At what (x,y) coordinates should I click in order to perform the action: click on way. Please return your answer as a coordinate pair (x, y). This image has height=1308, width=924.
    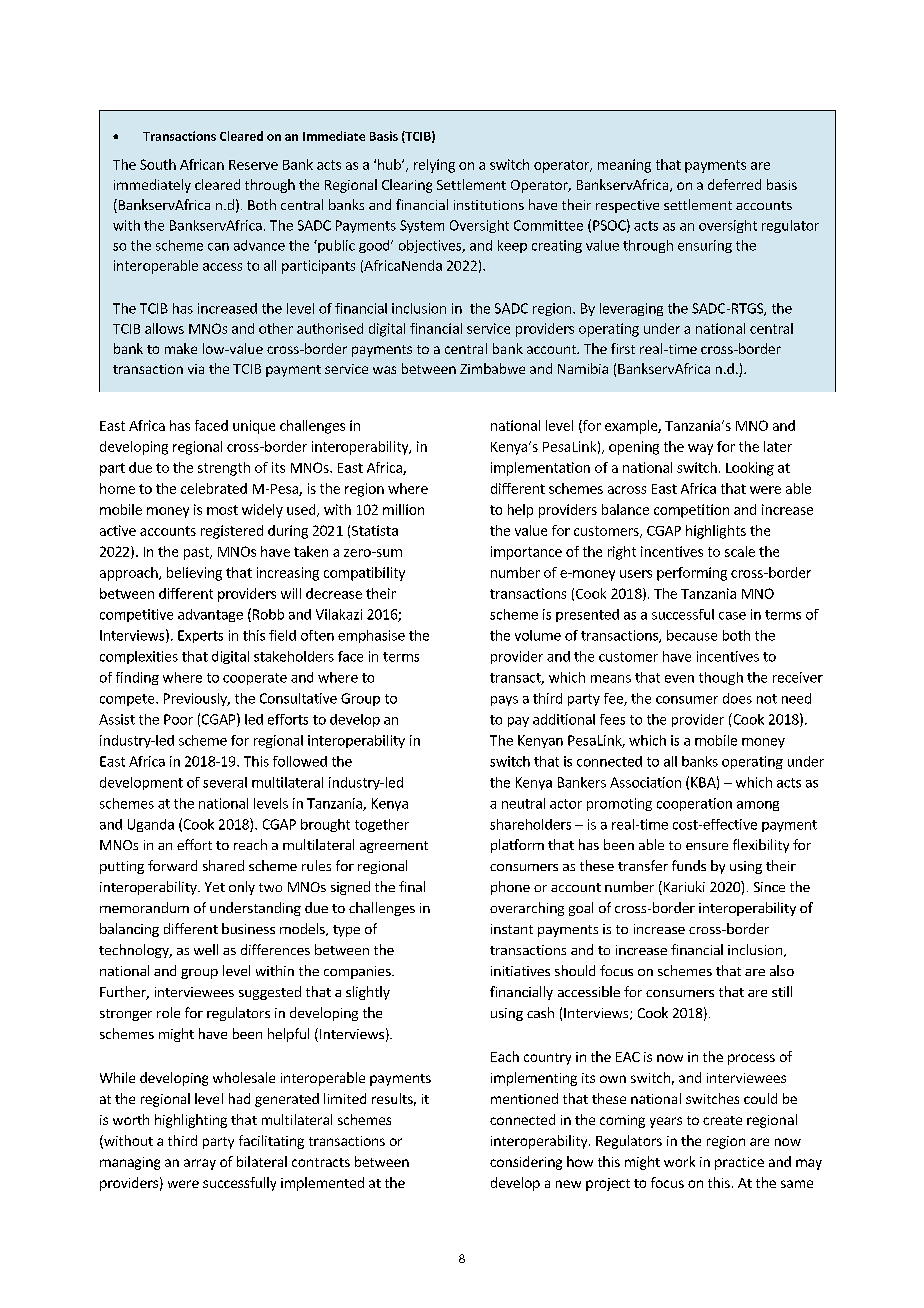
    Looking at the image, I should click on (700, 449).
